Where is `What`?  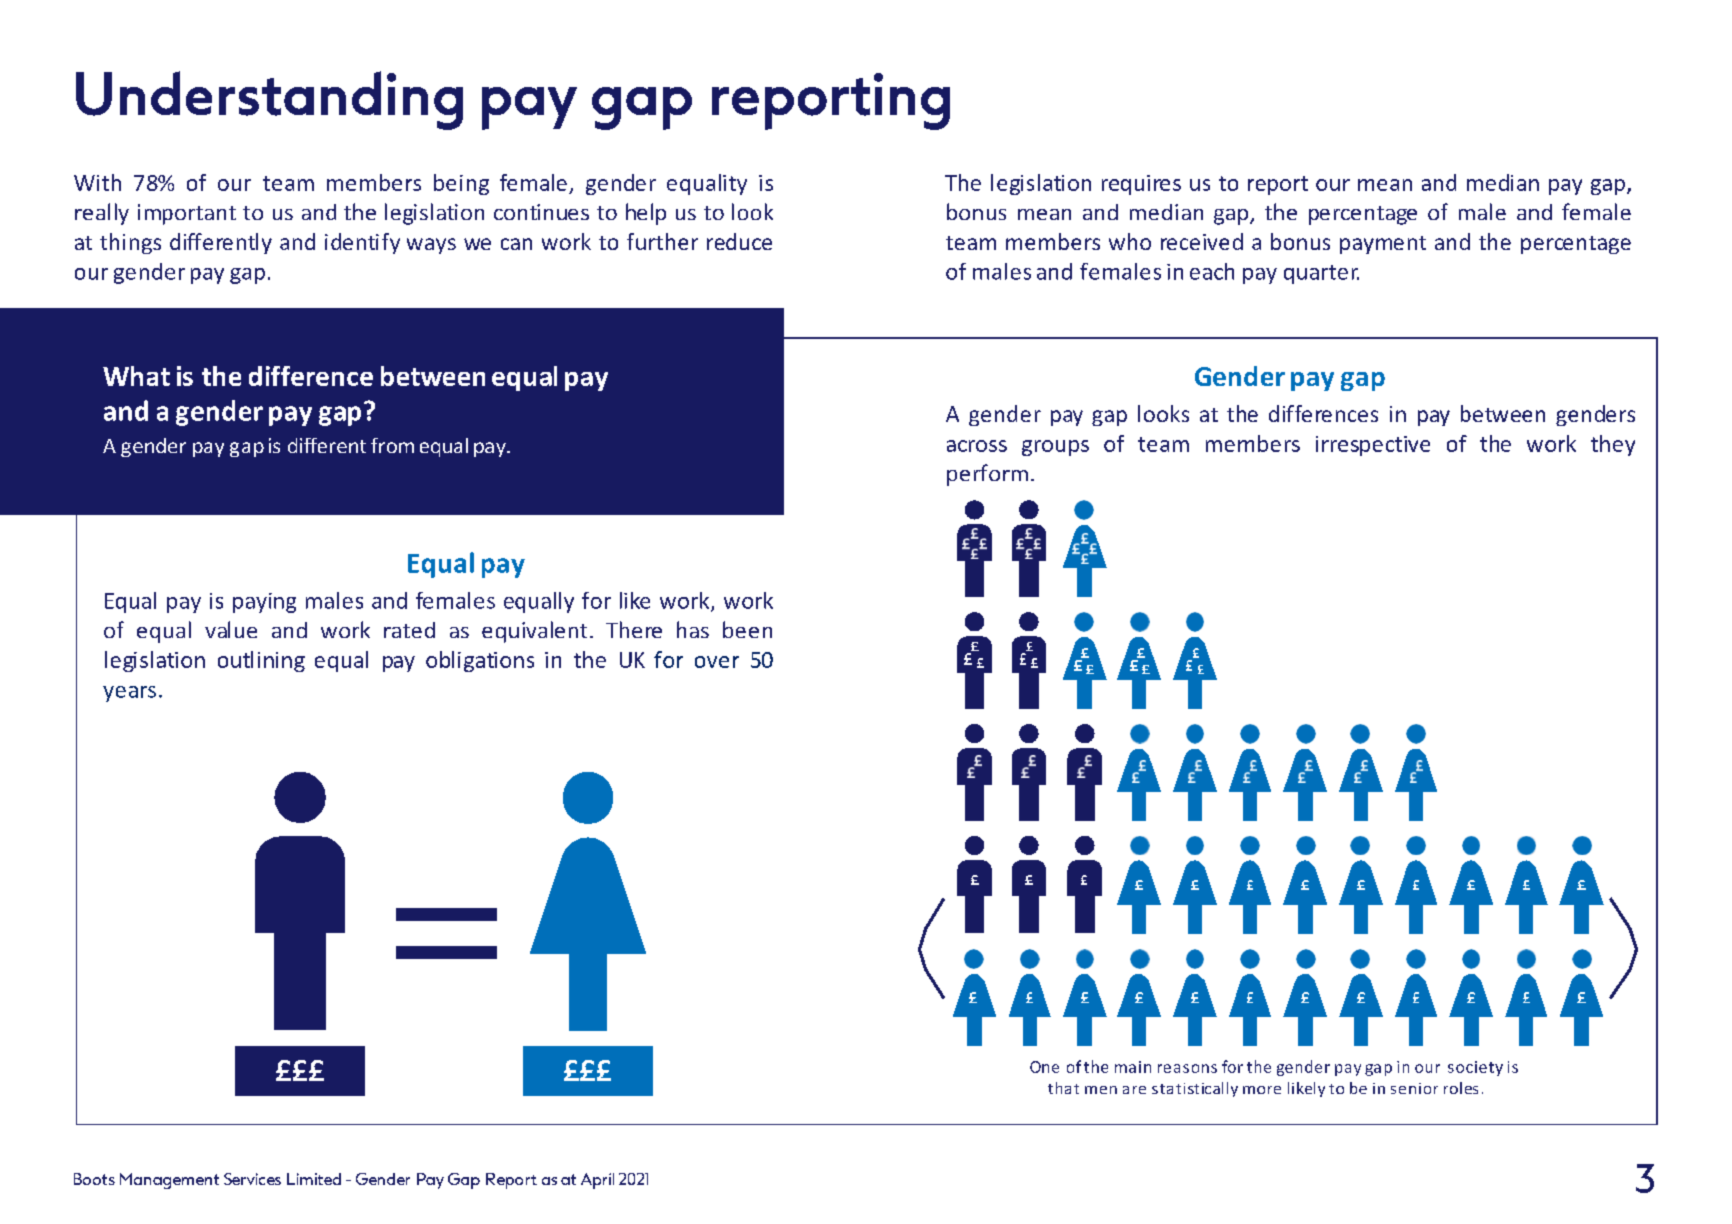 What is located at coordinates (136, 376).
